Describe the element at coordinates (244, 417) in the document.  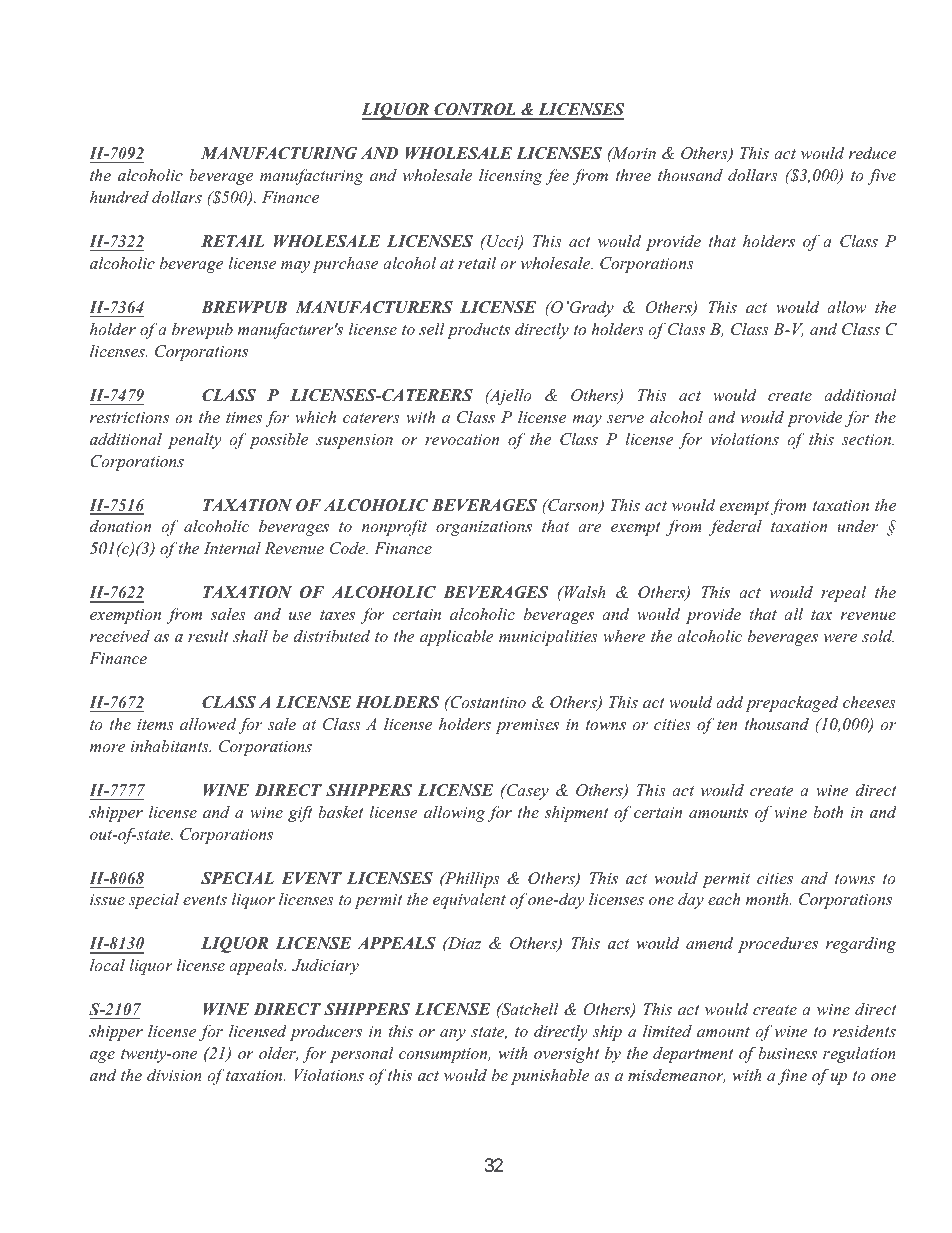
I see `times` at that location.
